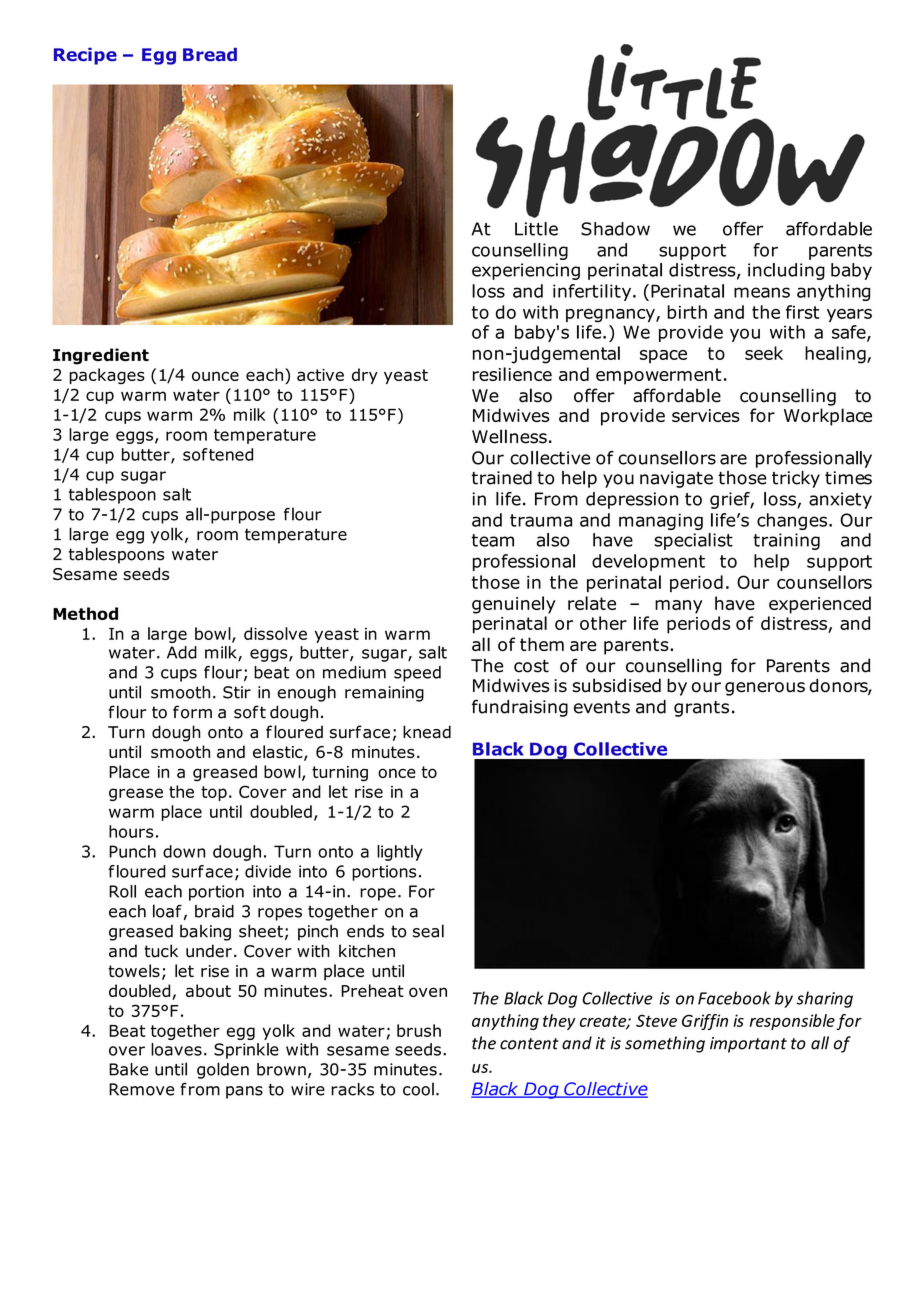 The width and height of the screenshot is (924, 1308). Describe the element at coordinates (85, 613) in the screenshot. I see `Method` at that location.
